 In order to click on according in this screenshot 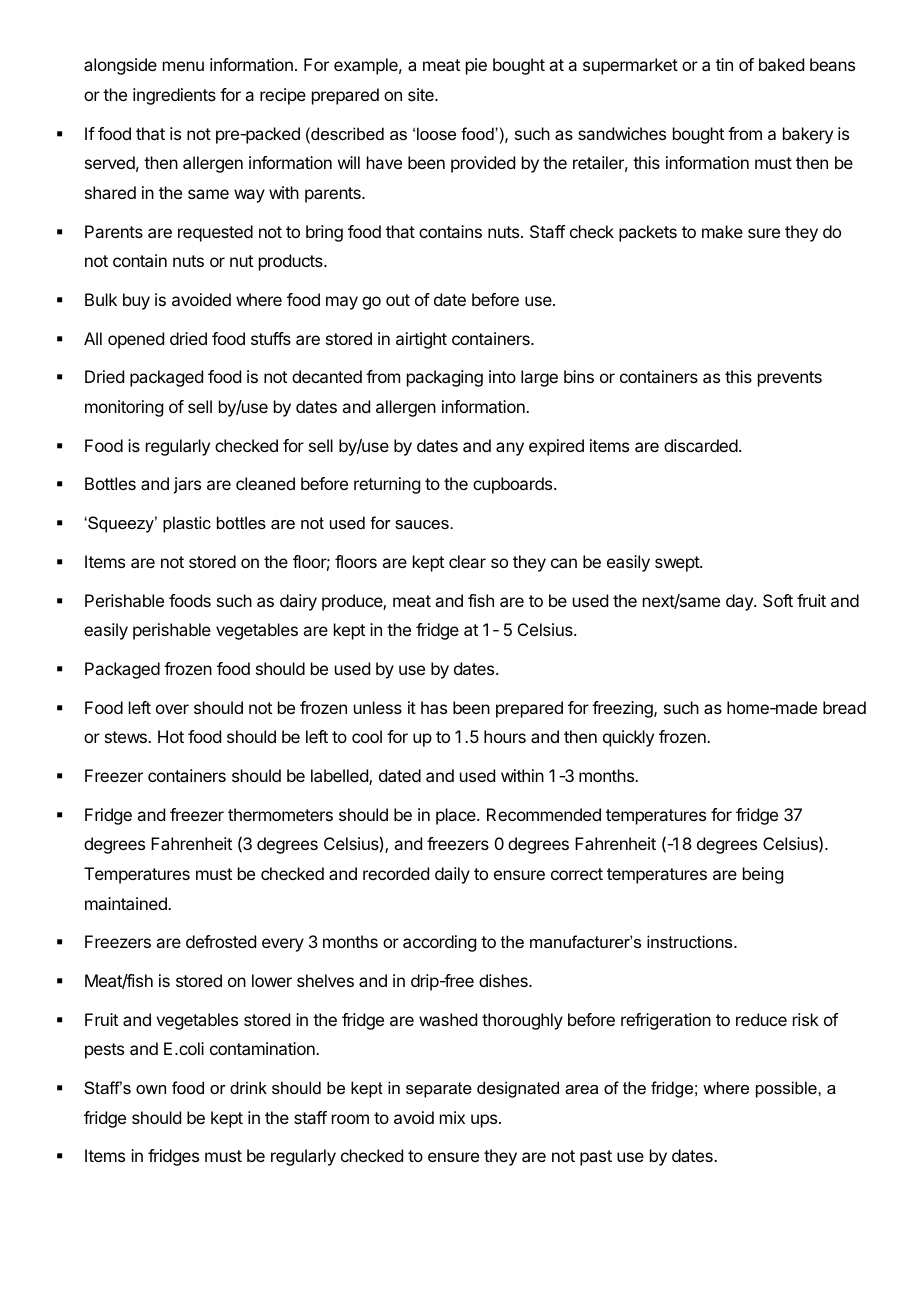, I will do `click(439, 943)`.
